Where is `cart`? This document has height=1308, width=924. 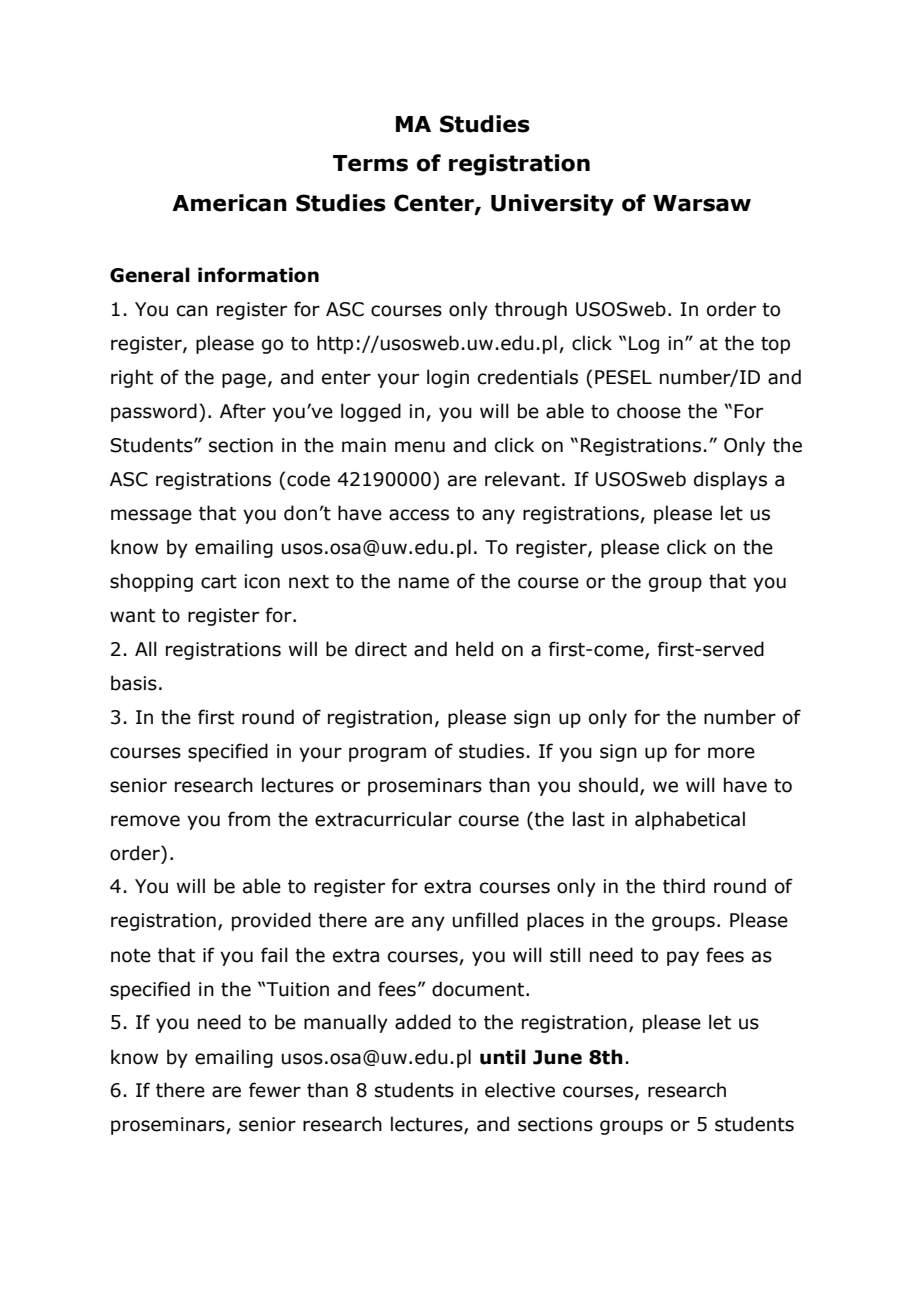
cart is located at coordinates (219, 582).
